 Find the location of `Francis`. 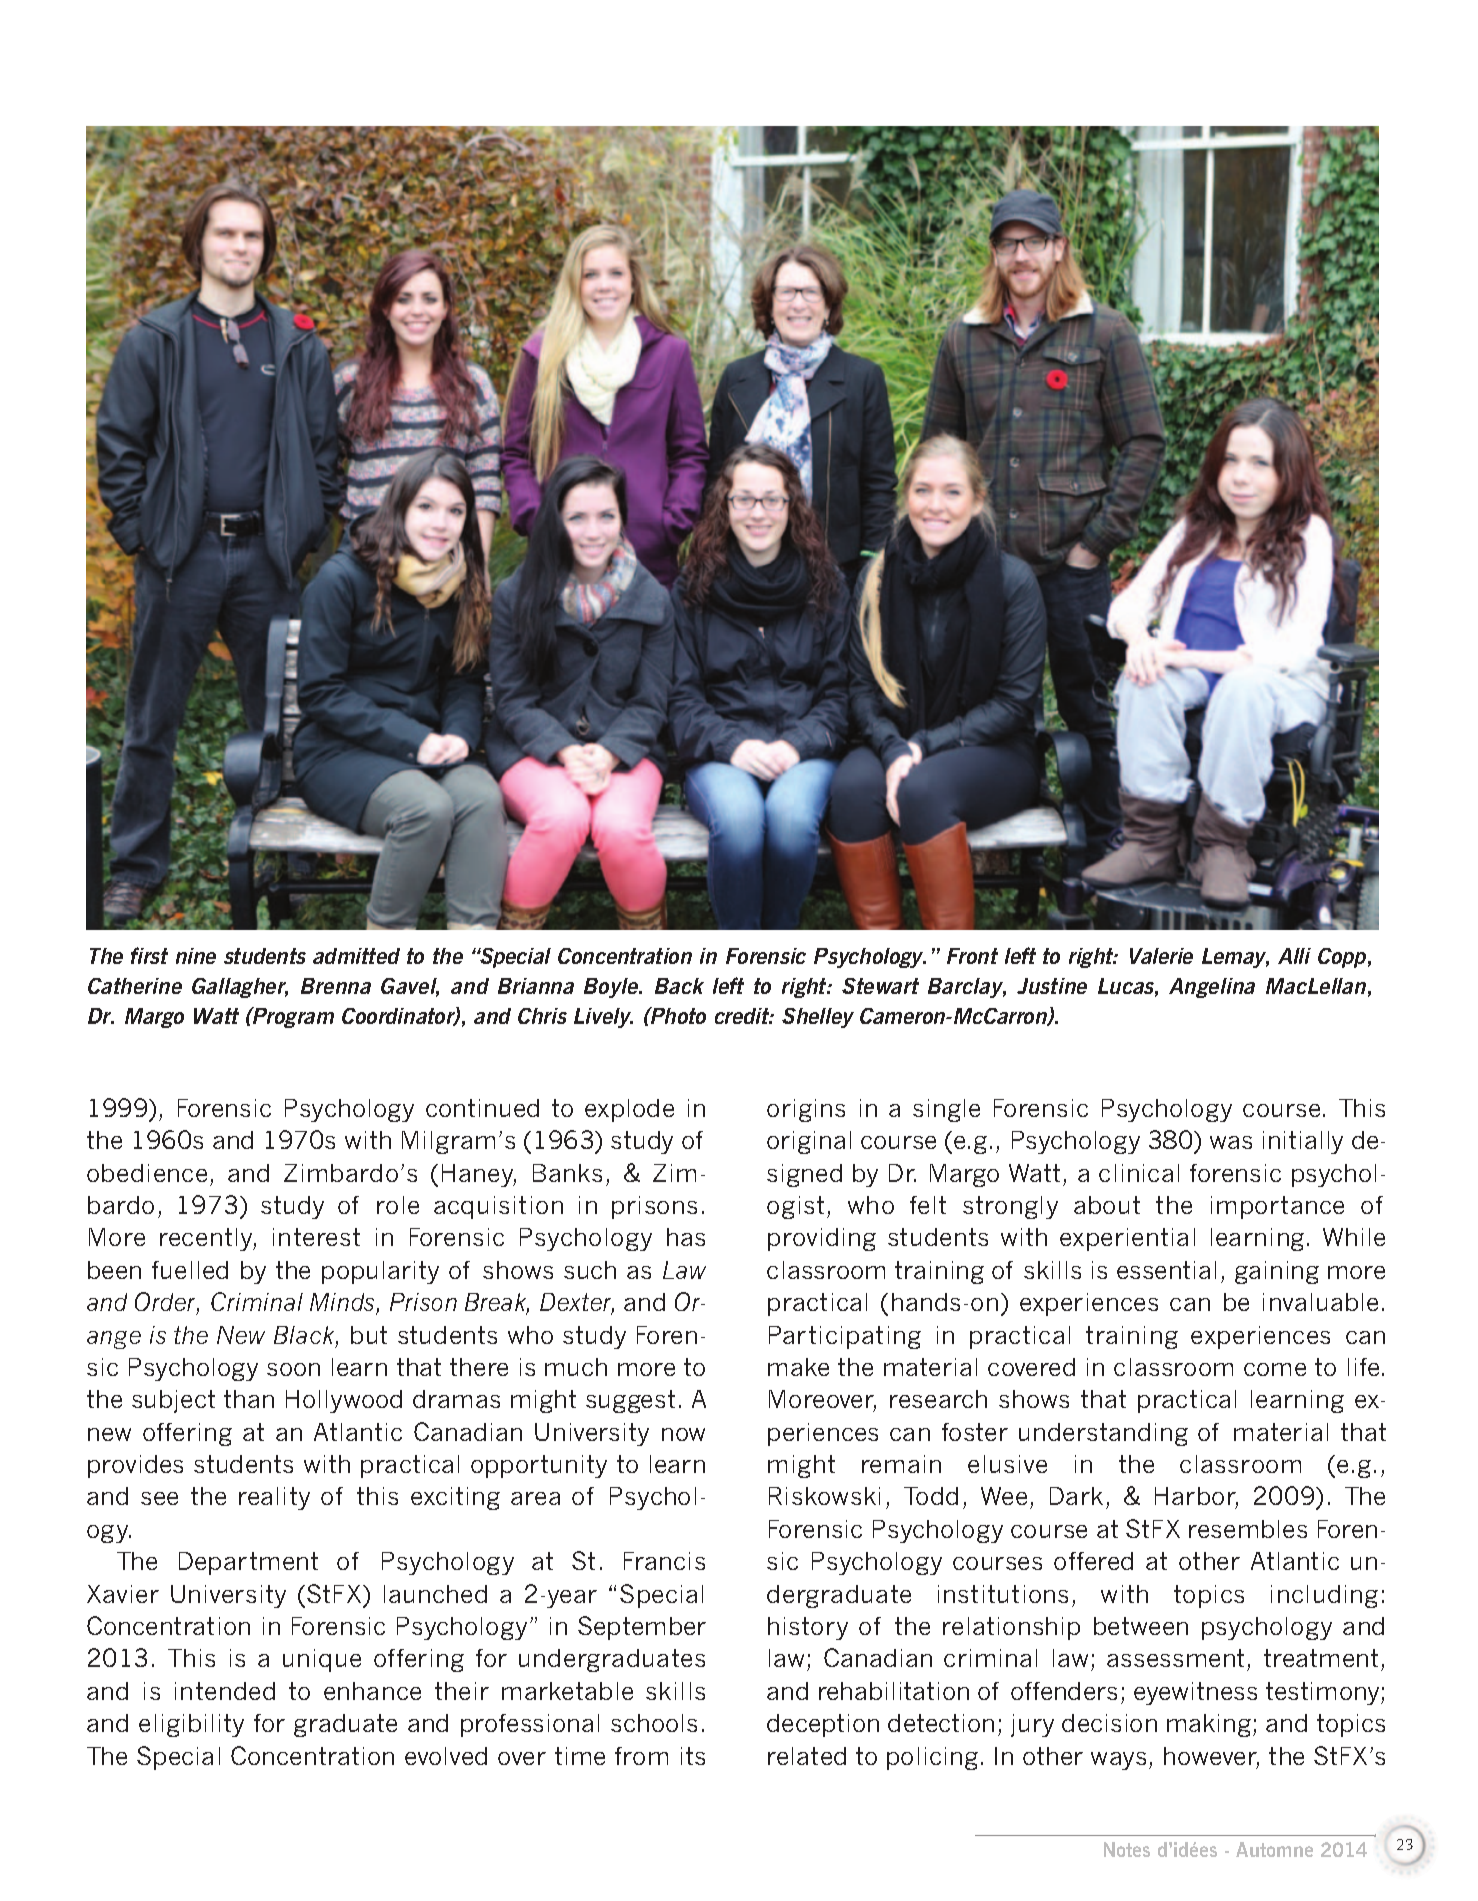

Francis is located at coordinates (664, 1561).
